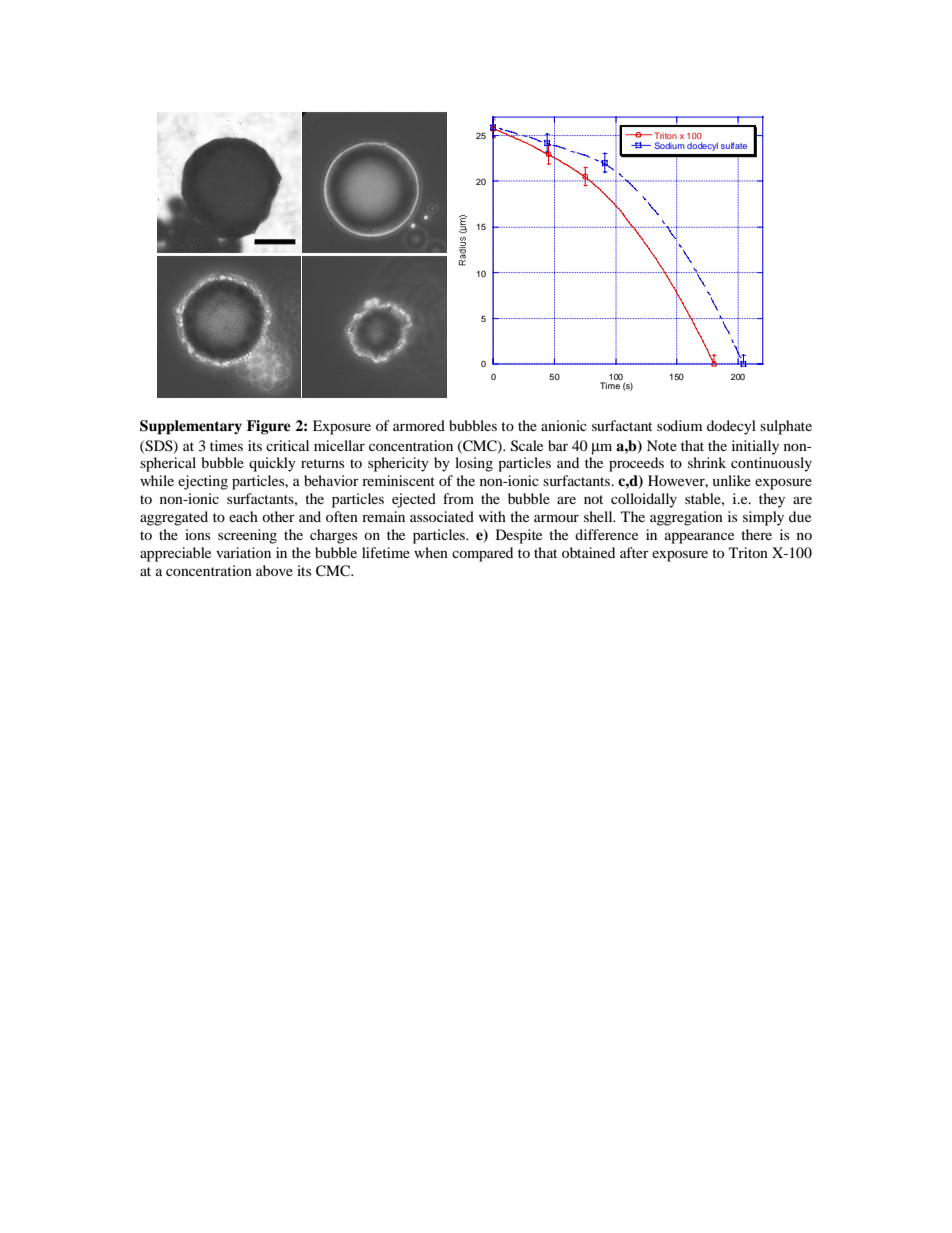 Image resolution: width=952 pixels, height=1233 pixels. I want to click on Scale, so click(527, 446).
